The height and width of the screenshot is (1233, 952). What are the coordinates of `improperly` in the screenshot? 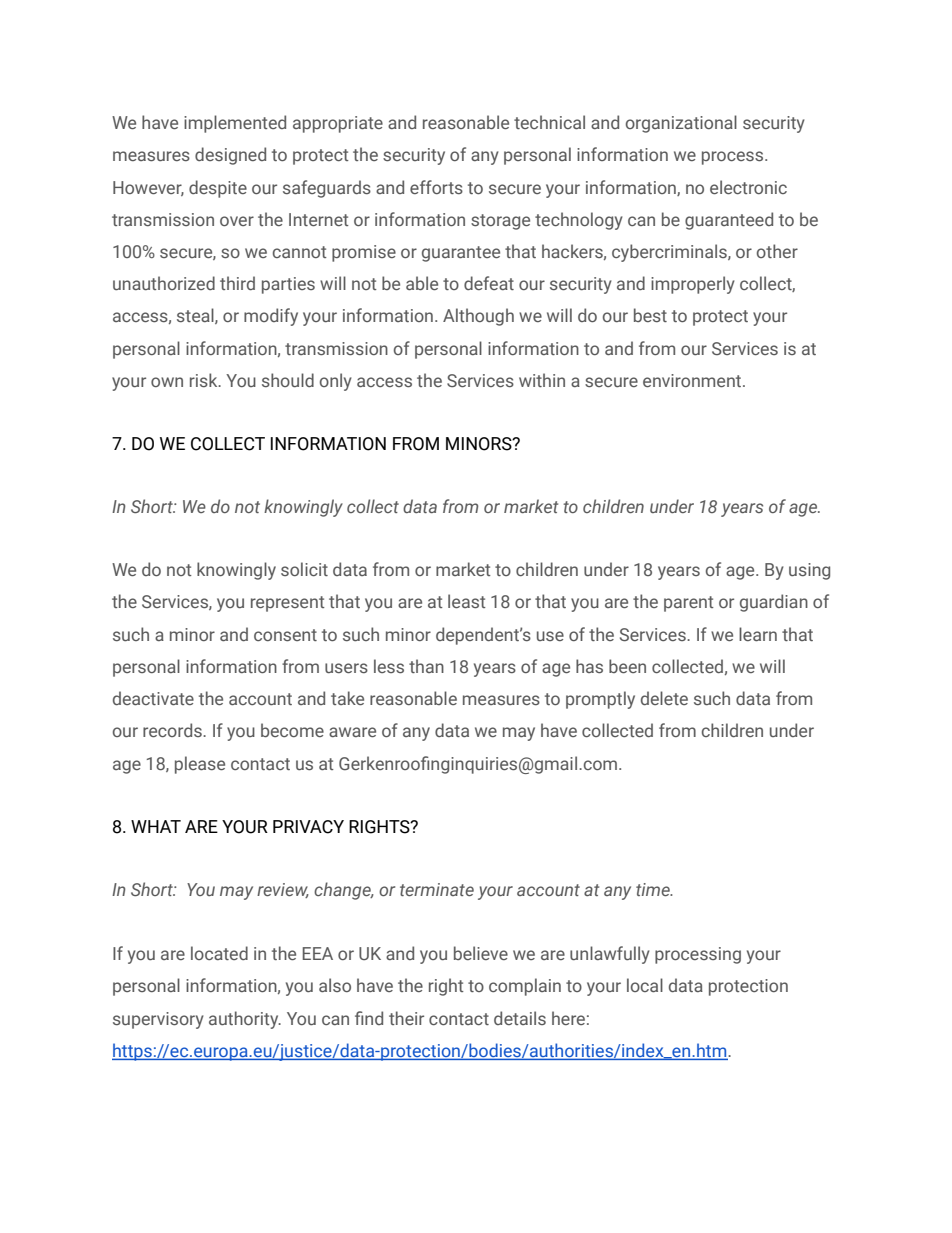 It's located at (693, 285).
